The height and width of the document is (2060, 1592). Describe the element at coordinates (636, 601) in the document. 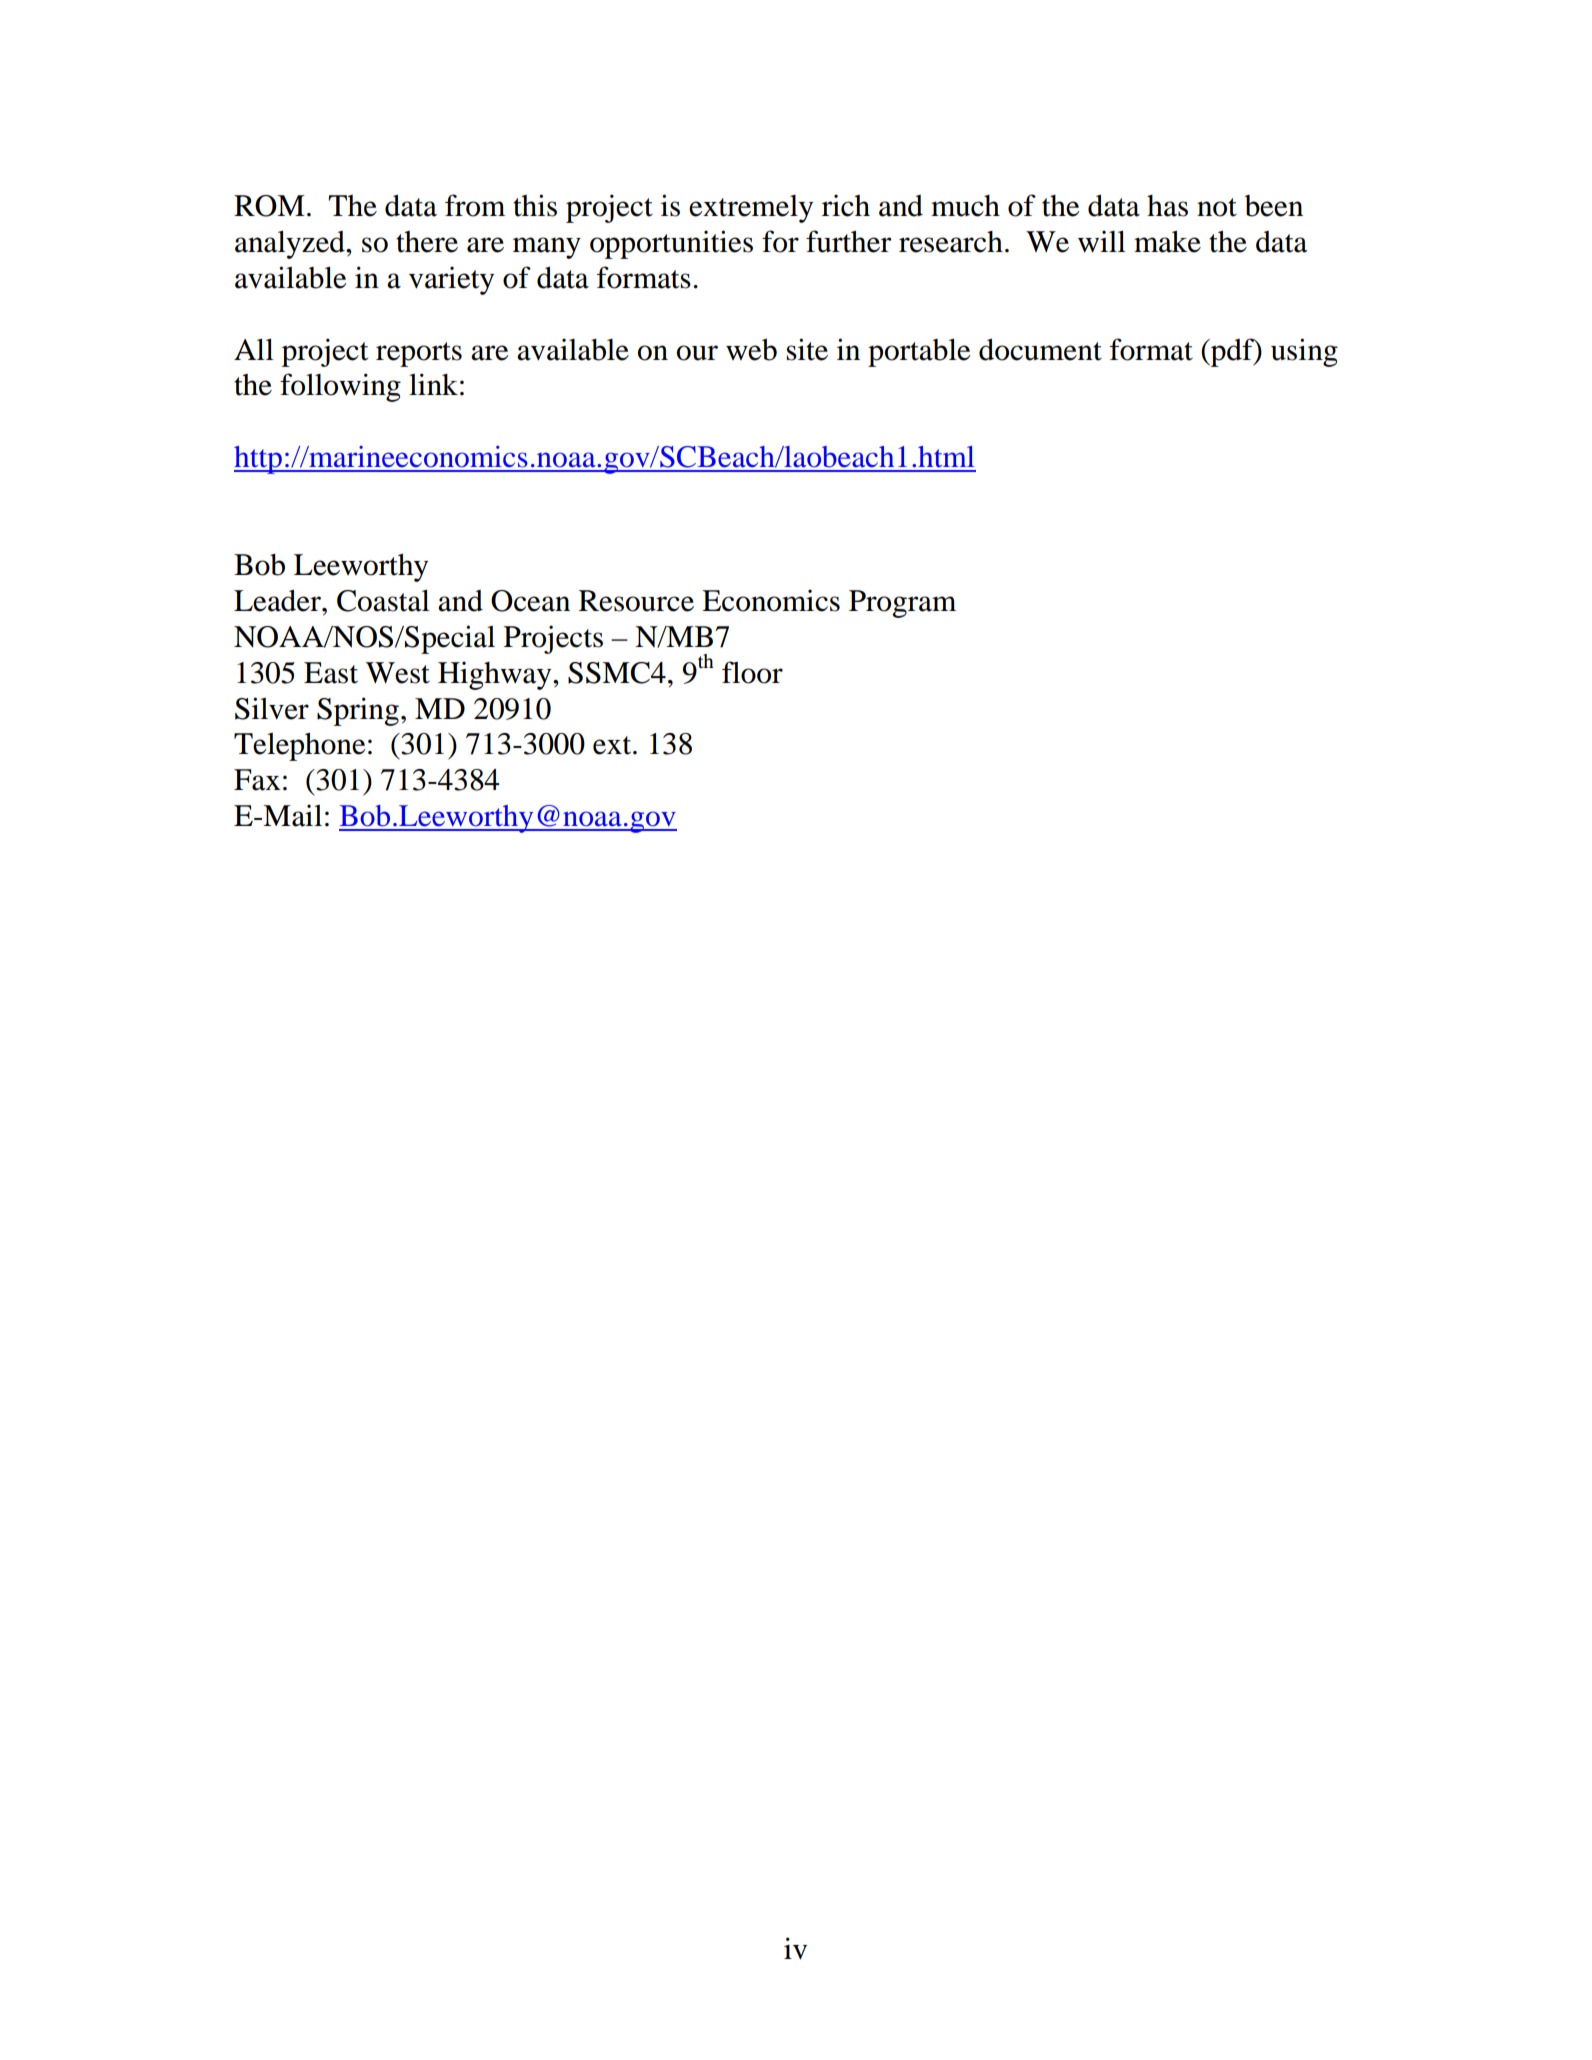

I see `Resource` at that location.
